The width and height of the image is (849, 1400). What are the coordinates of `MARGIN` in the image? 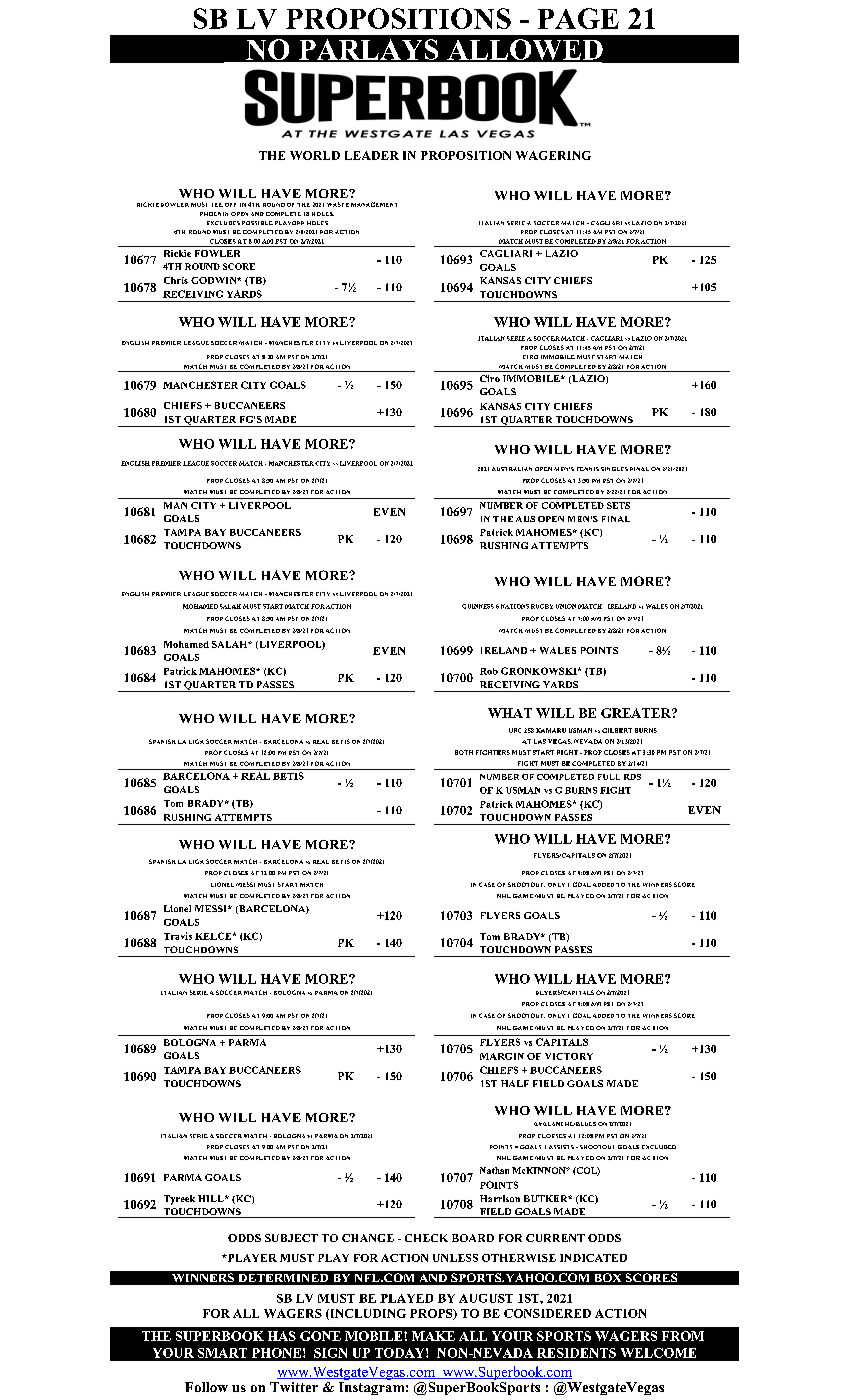 It's located at (502, 1056).
